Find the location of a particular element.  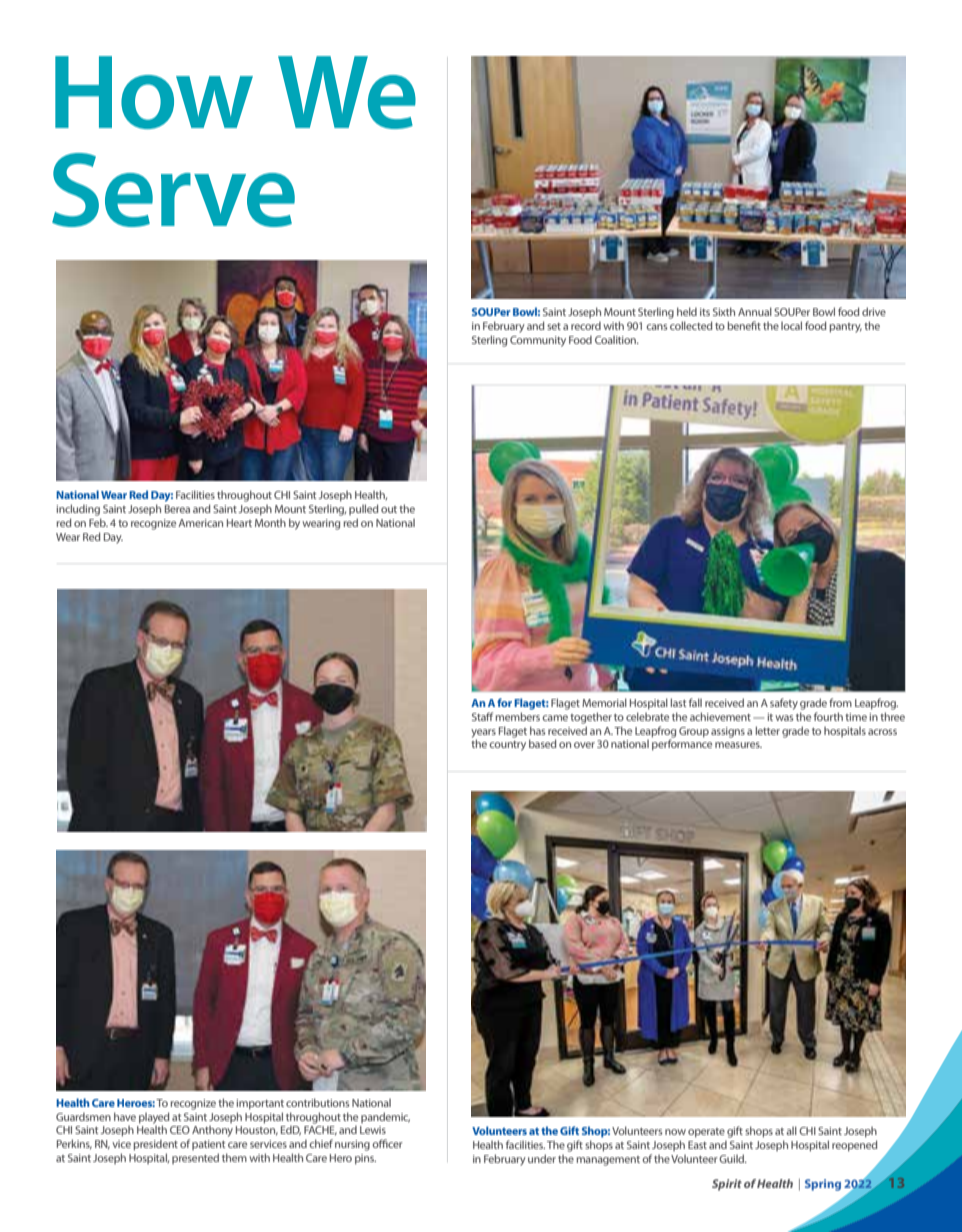

pulled is located at coordinates (363, 509).
